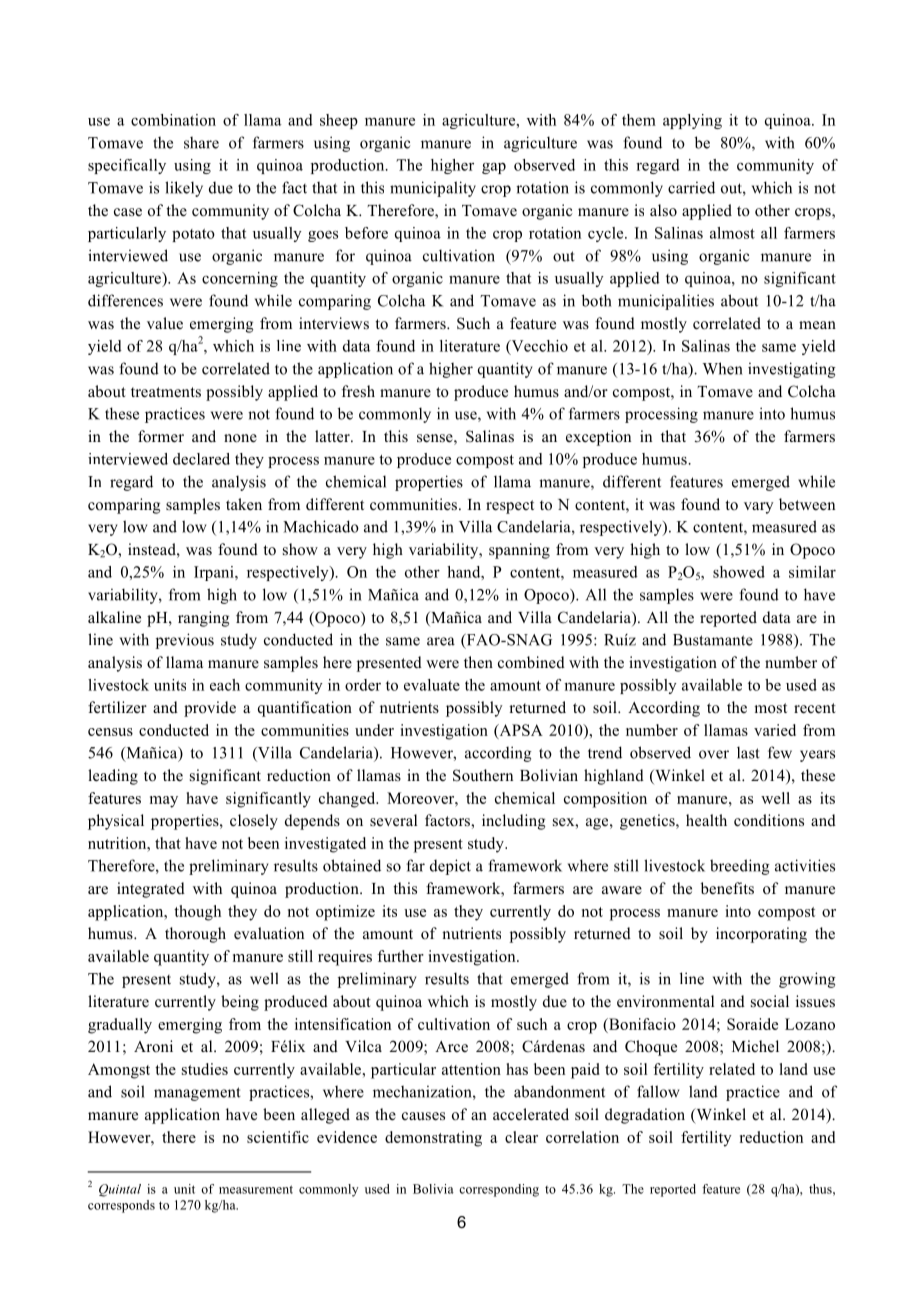 The height and width of the image is (1308, 924). What do you see at coordinates (450, 867) in the image?
I see `depict` at bounding box center [450, 867].
